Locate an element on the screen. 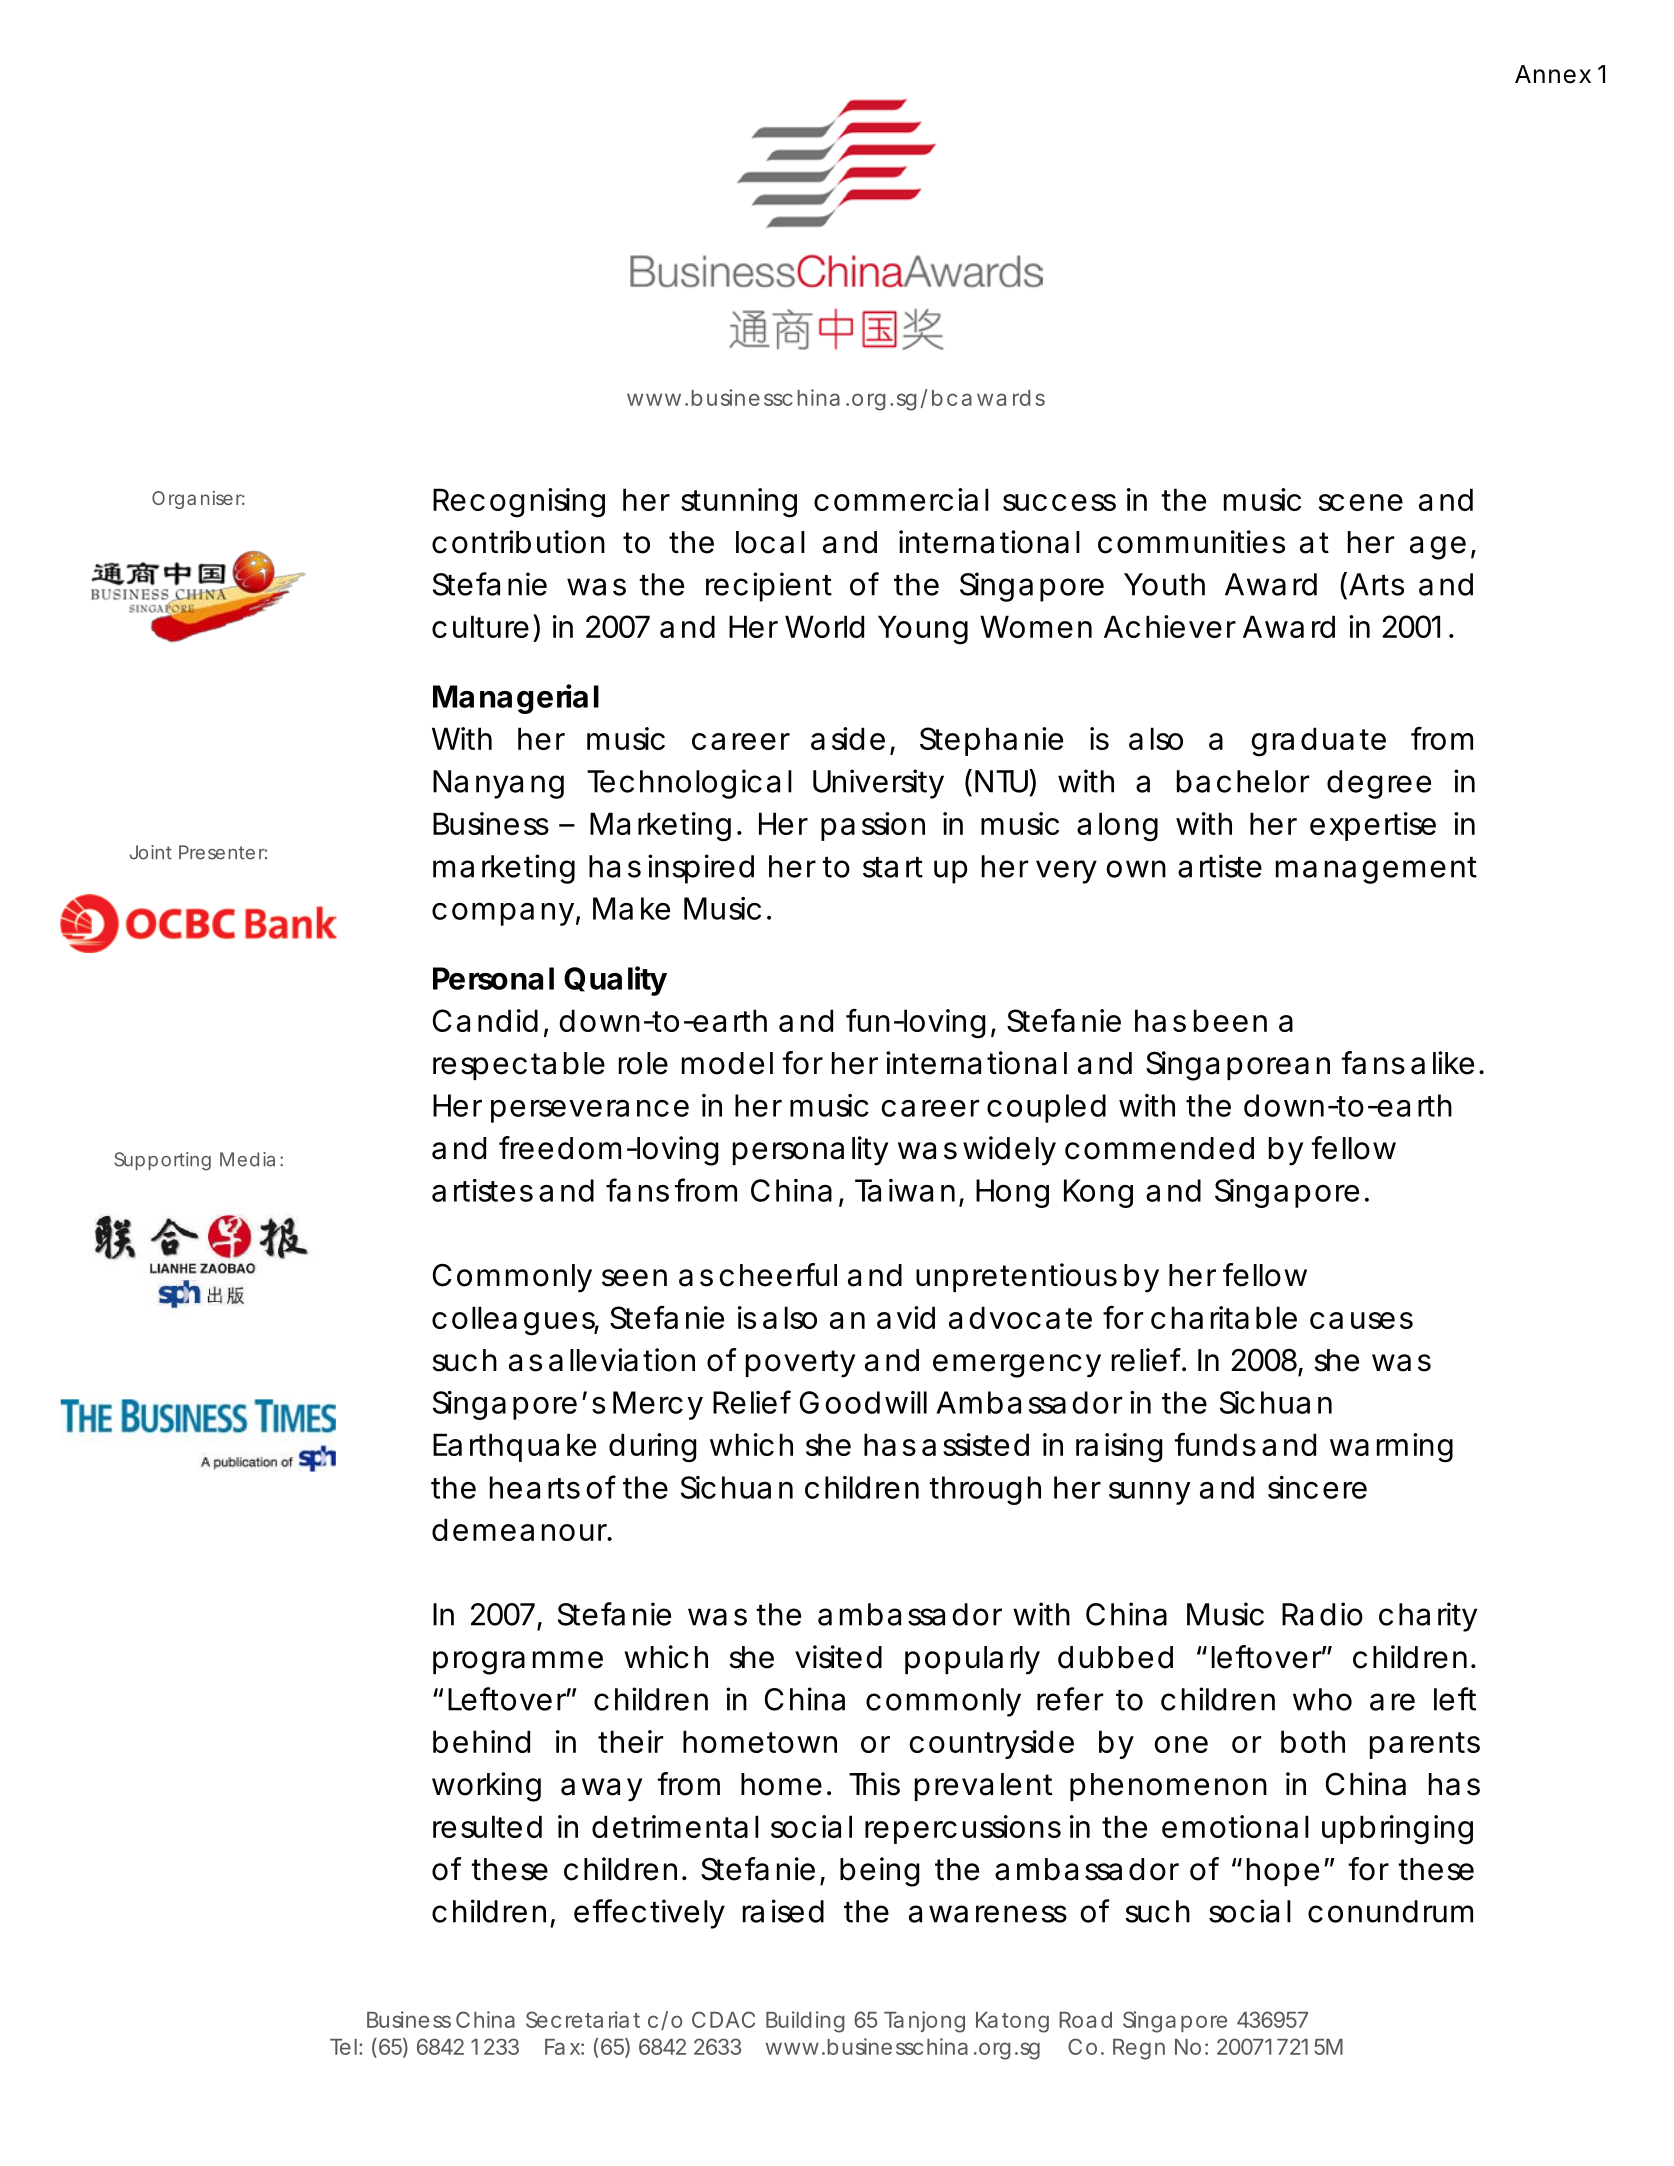 Image resolution: width=1674 pixels, height=2166 pixels. Organiser is located at coordinates (198, 500).
